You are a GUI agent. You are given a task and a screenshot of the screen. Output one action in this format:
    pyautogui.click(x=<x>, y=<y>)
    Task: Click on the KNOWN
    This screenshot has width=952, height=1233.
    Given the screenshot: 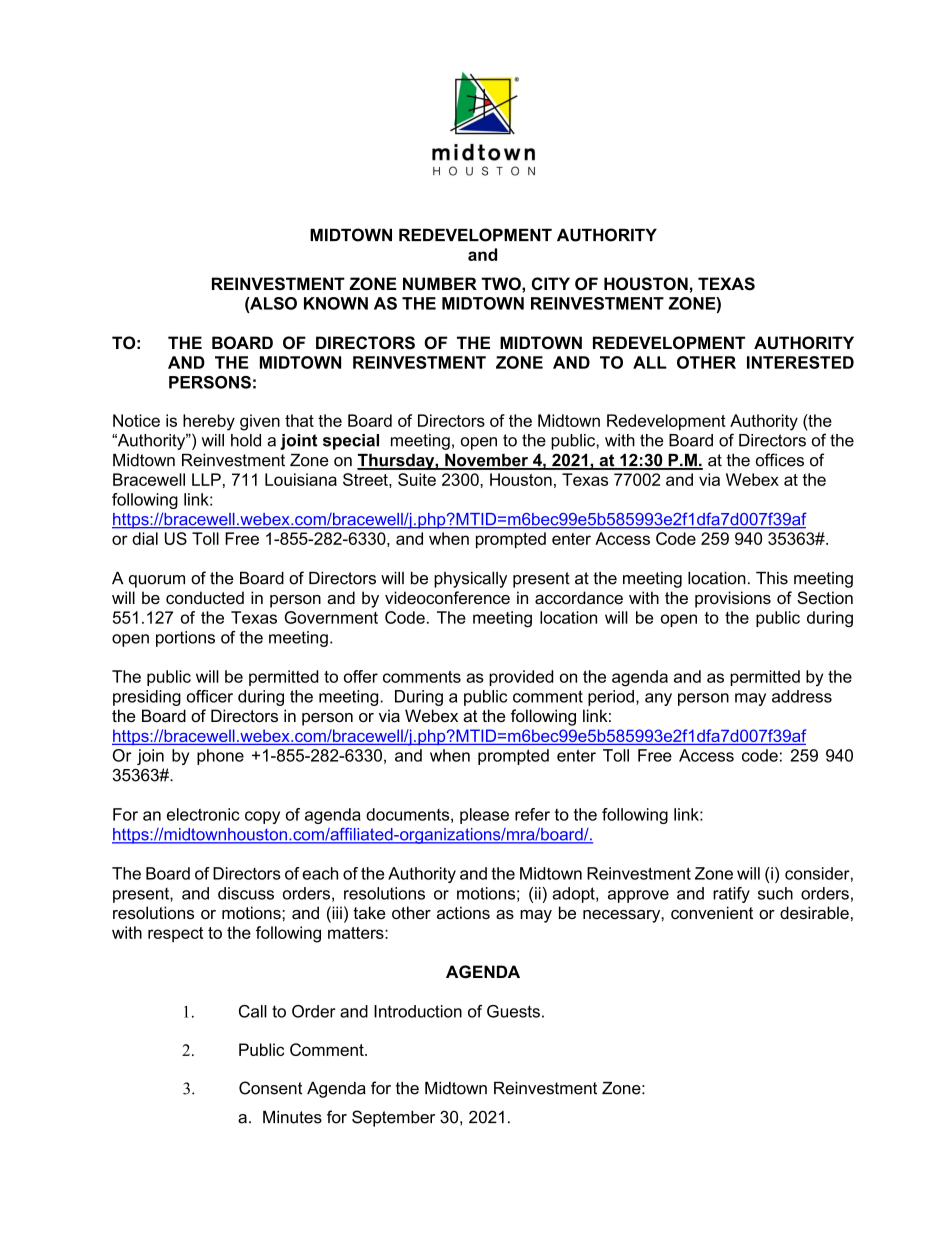 What is the action you would take?
    pyautogui.click(x=336, y=303)
